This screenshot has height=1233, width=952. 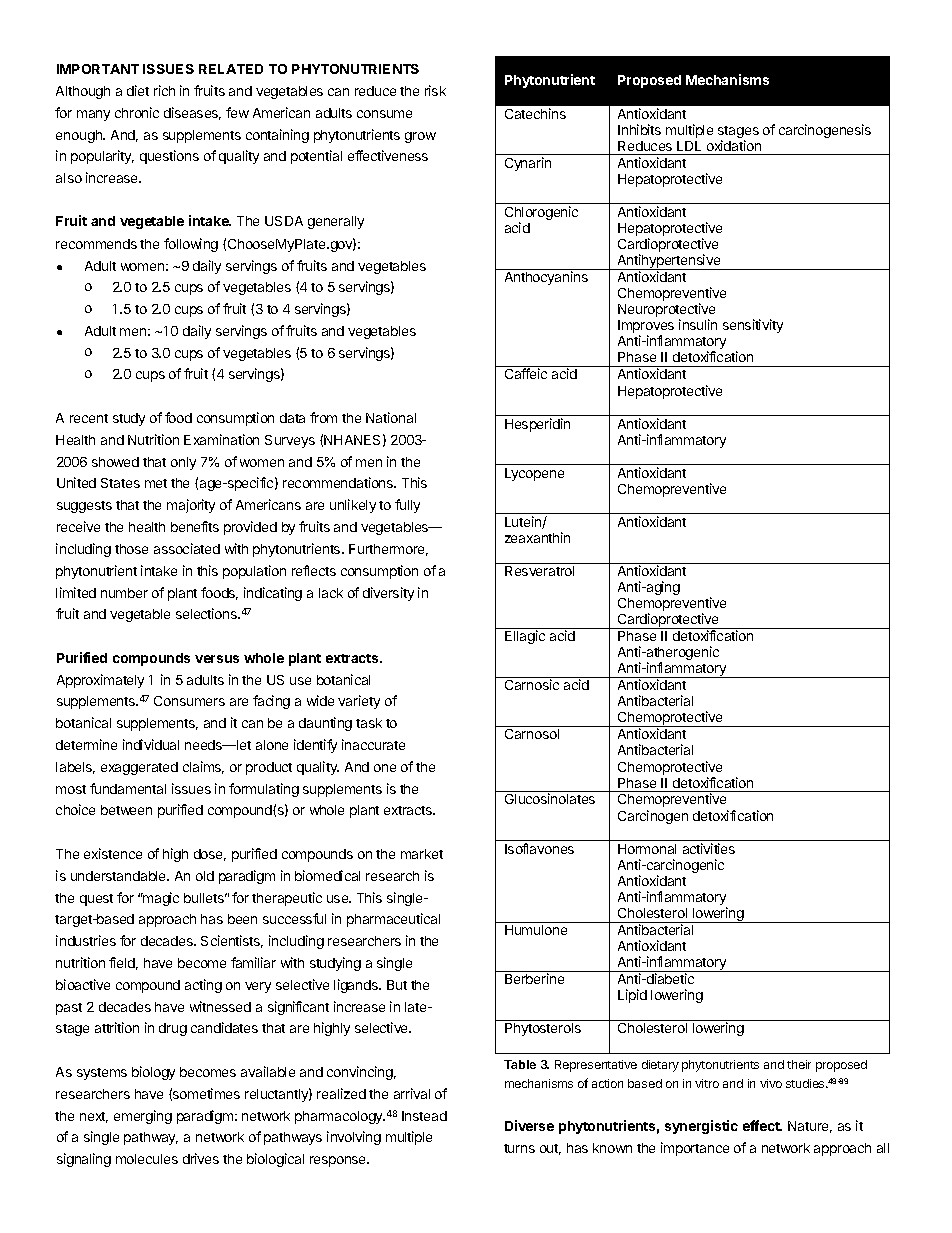 I want to click on inaccurate, so click(x=373, y=744).
